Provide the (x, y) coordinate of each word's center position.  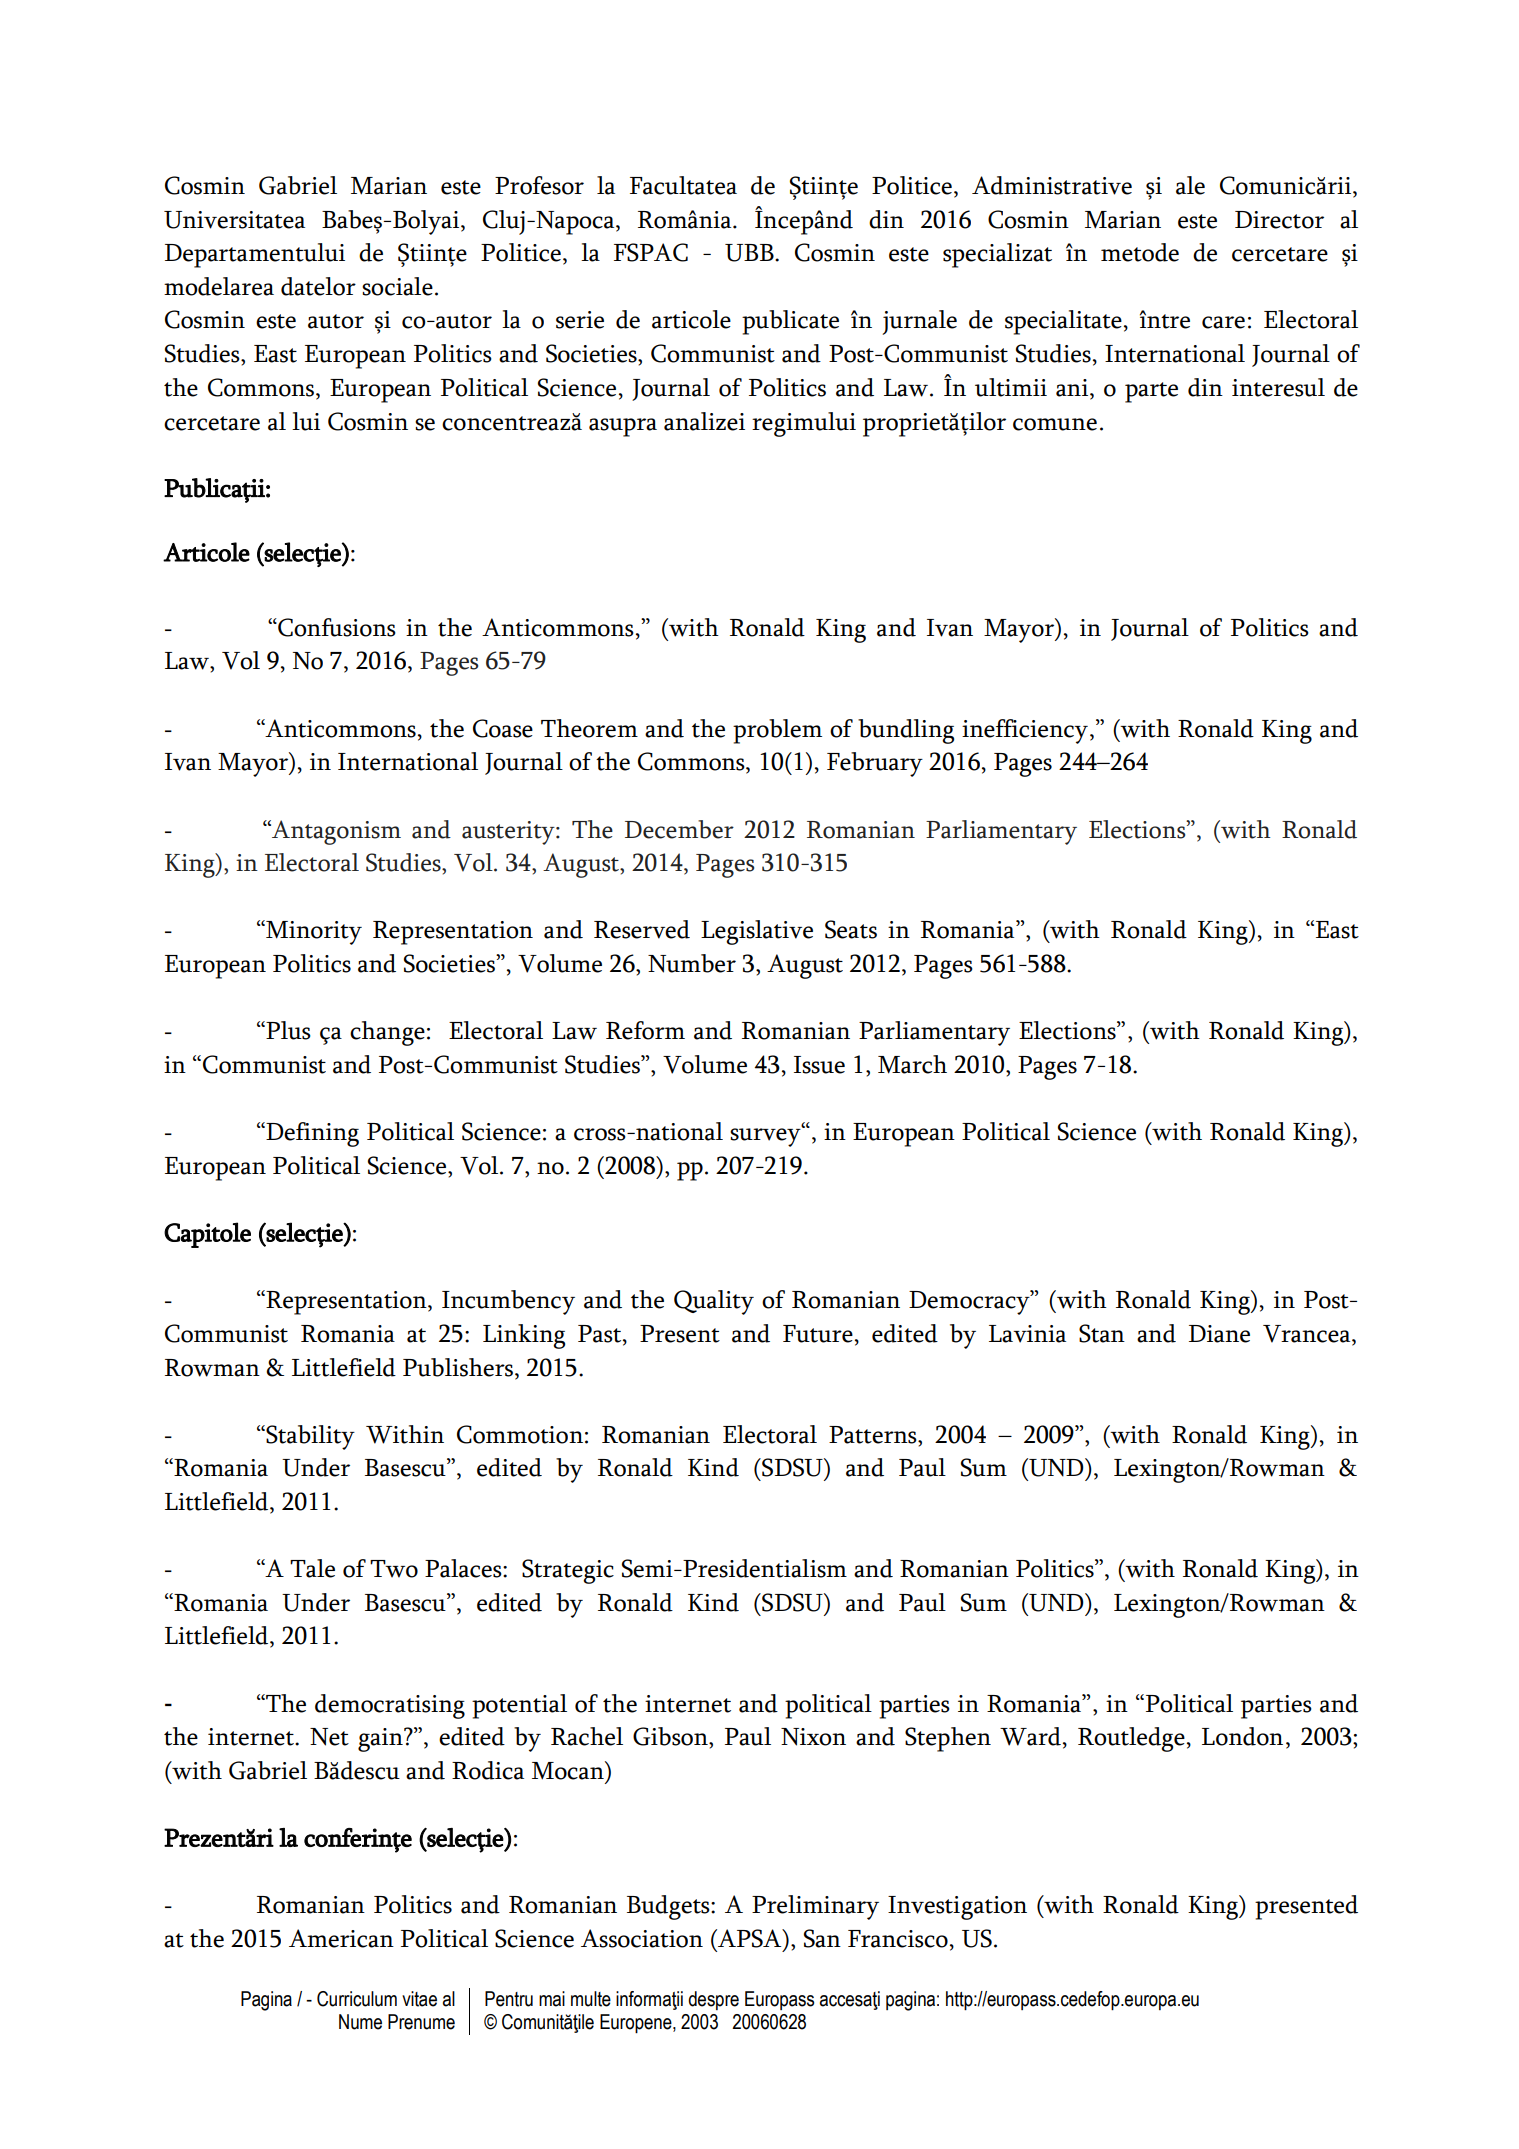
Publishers (459, 1367)
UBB (750, 253)
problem (777, 731)
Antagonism (335, 832)
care (1223, 322)
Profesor (539, 185)
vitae (419, 1999)
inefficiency (1025, 731)
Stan (1102, 1333)
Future (818, 1334)
